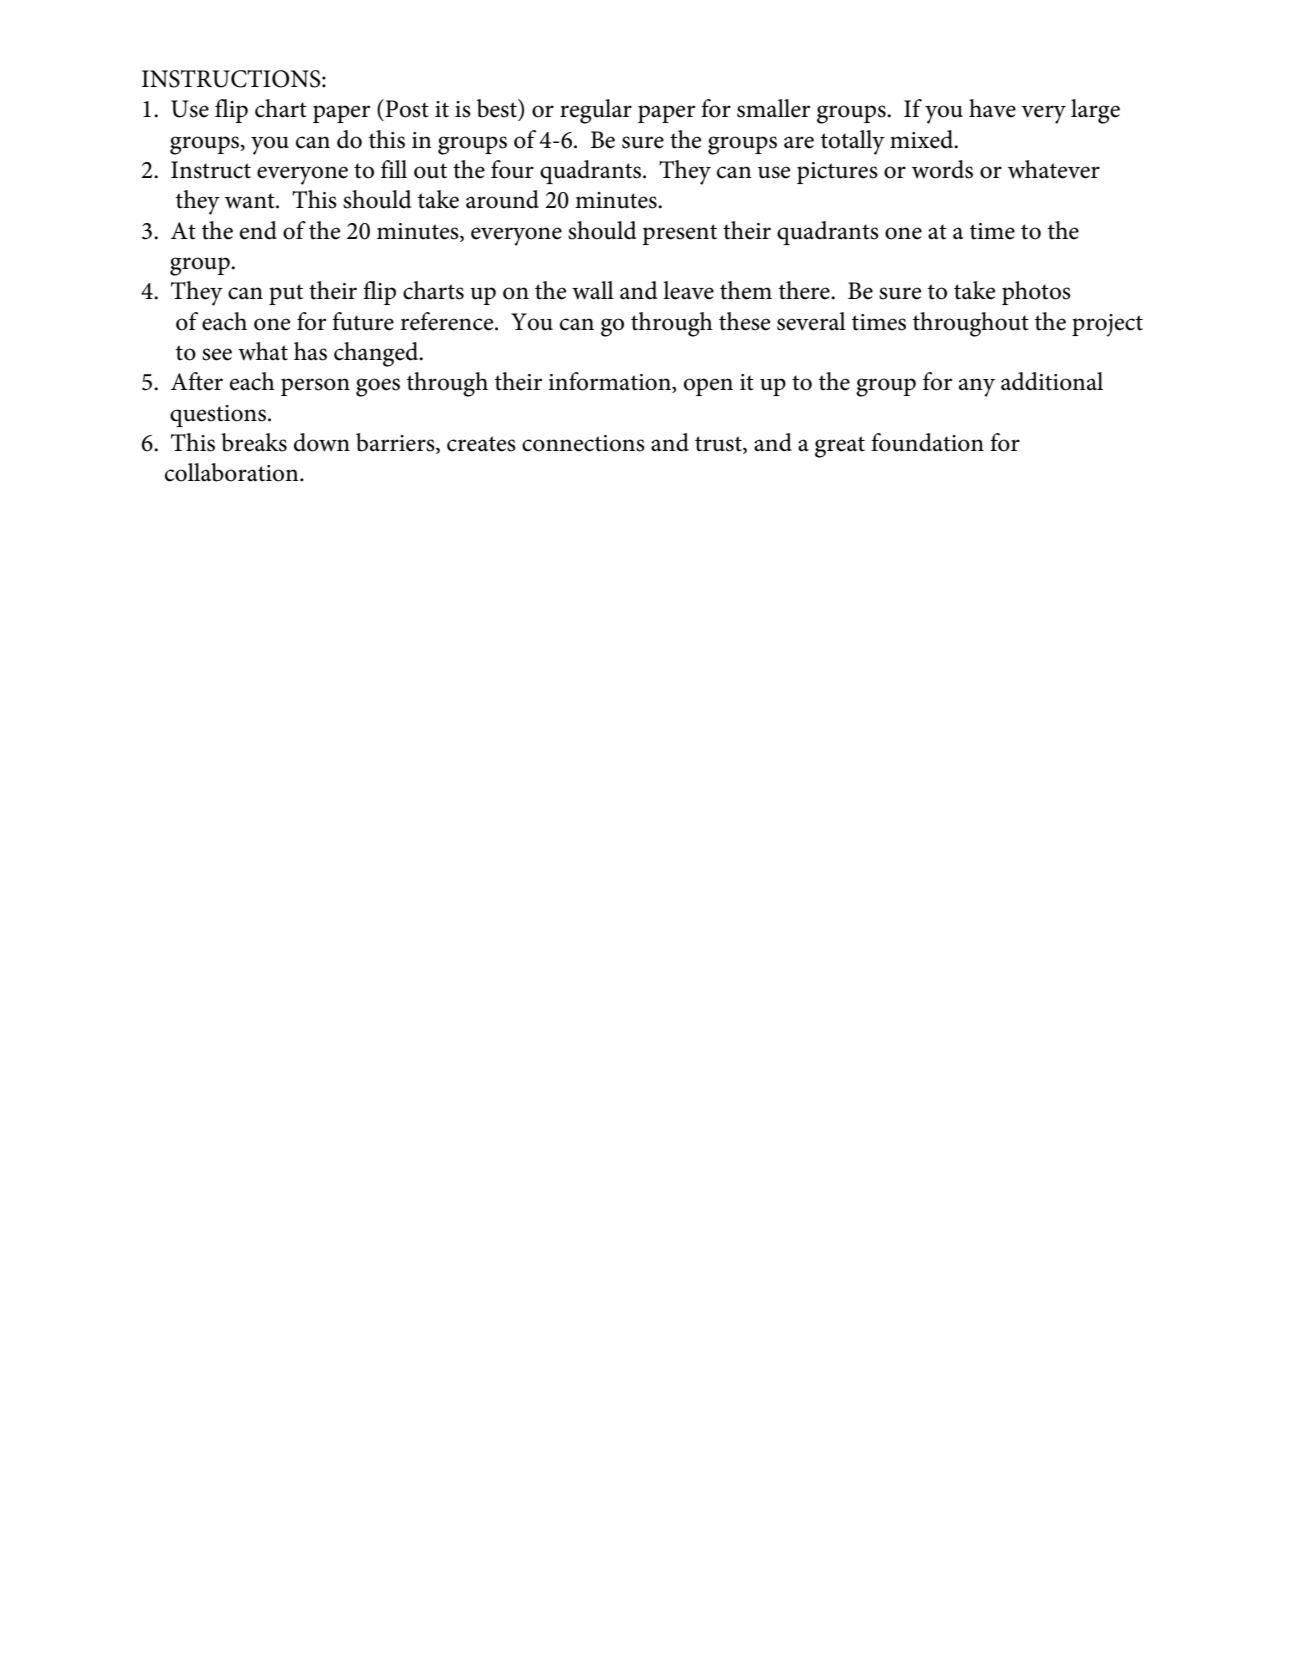 The image size is (1289, 1668). Describe the element at coordinates (583, 443) in the page. I see `connections` at that location.
